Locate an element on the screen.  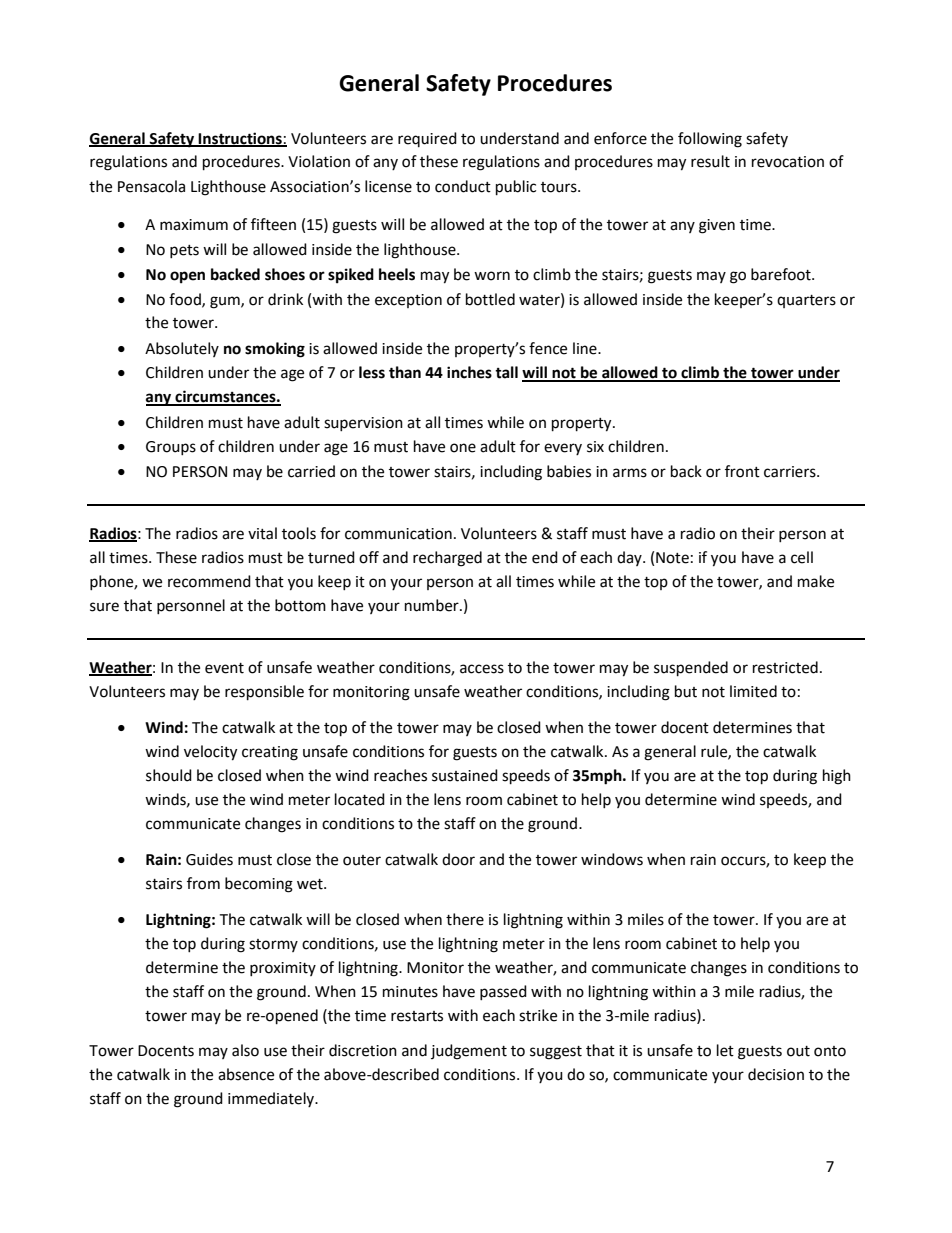
should is located at coordinates (169, 775).
